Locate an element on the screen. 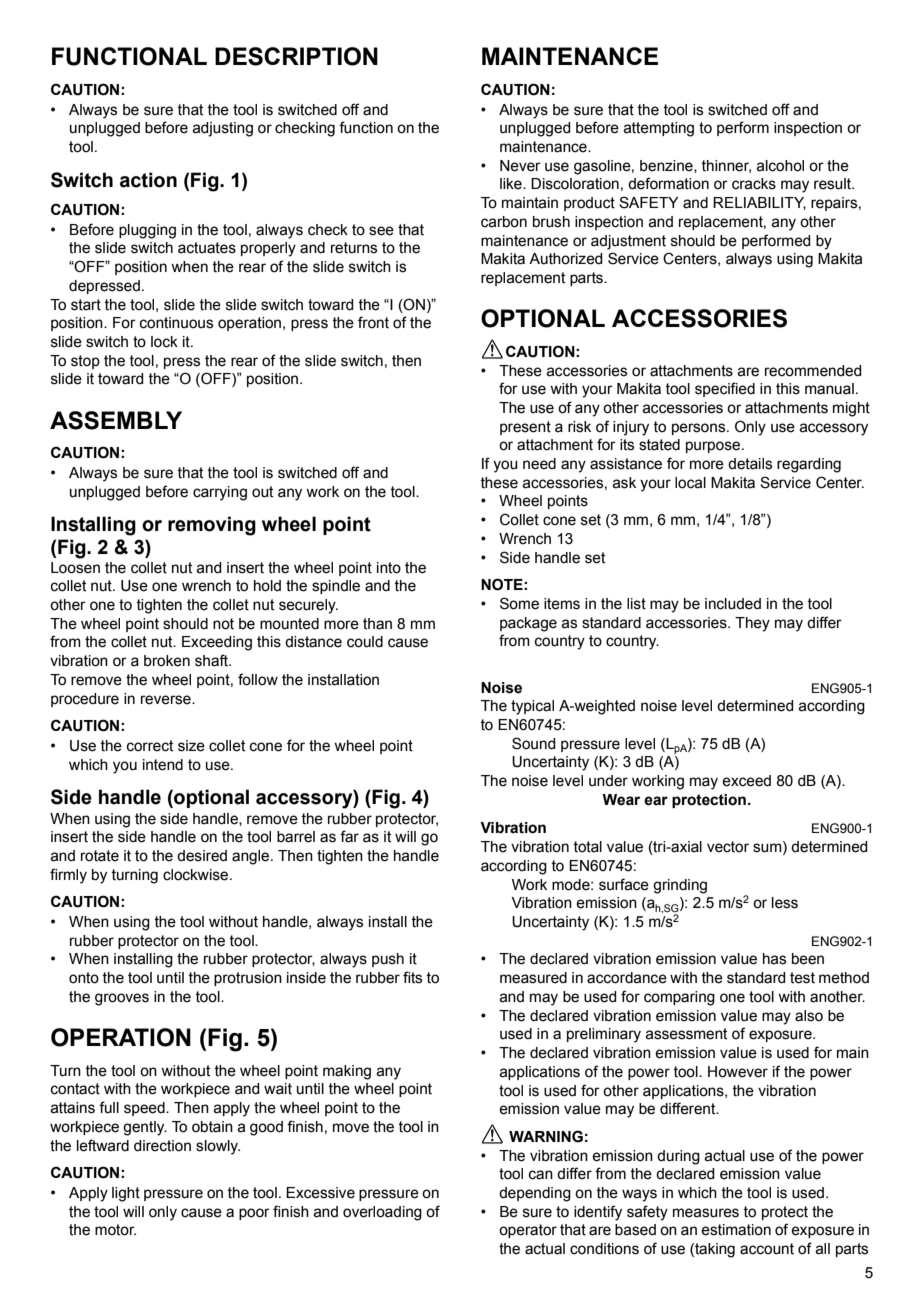 The width and height of the screenshot is (924, 1310). broken is located at coordinates (167, 661).
